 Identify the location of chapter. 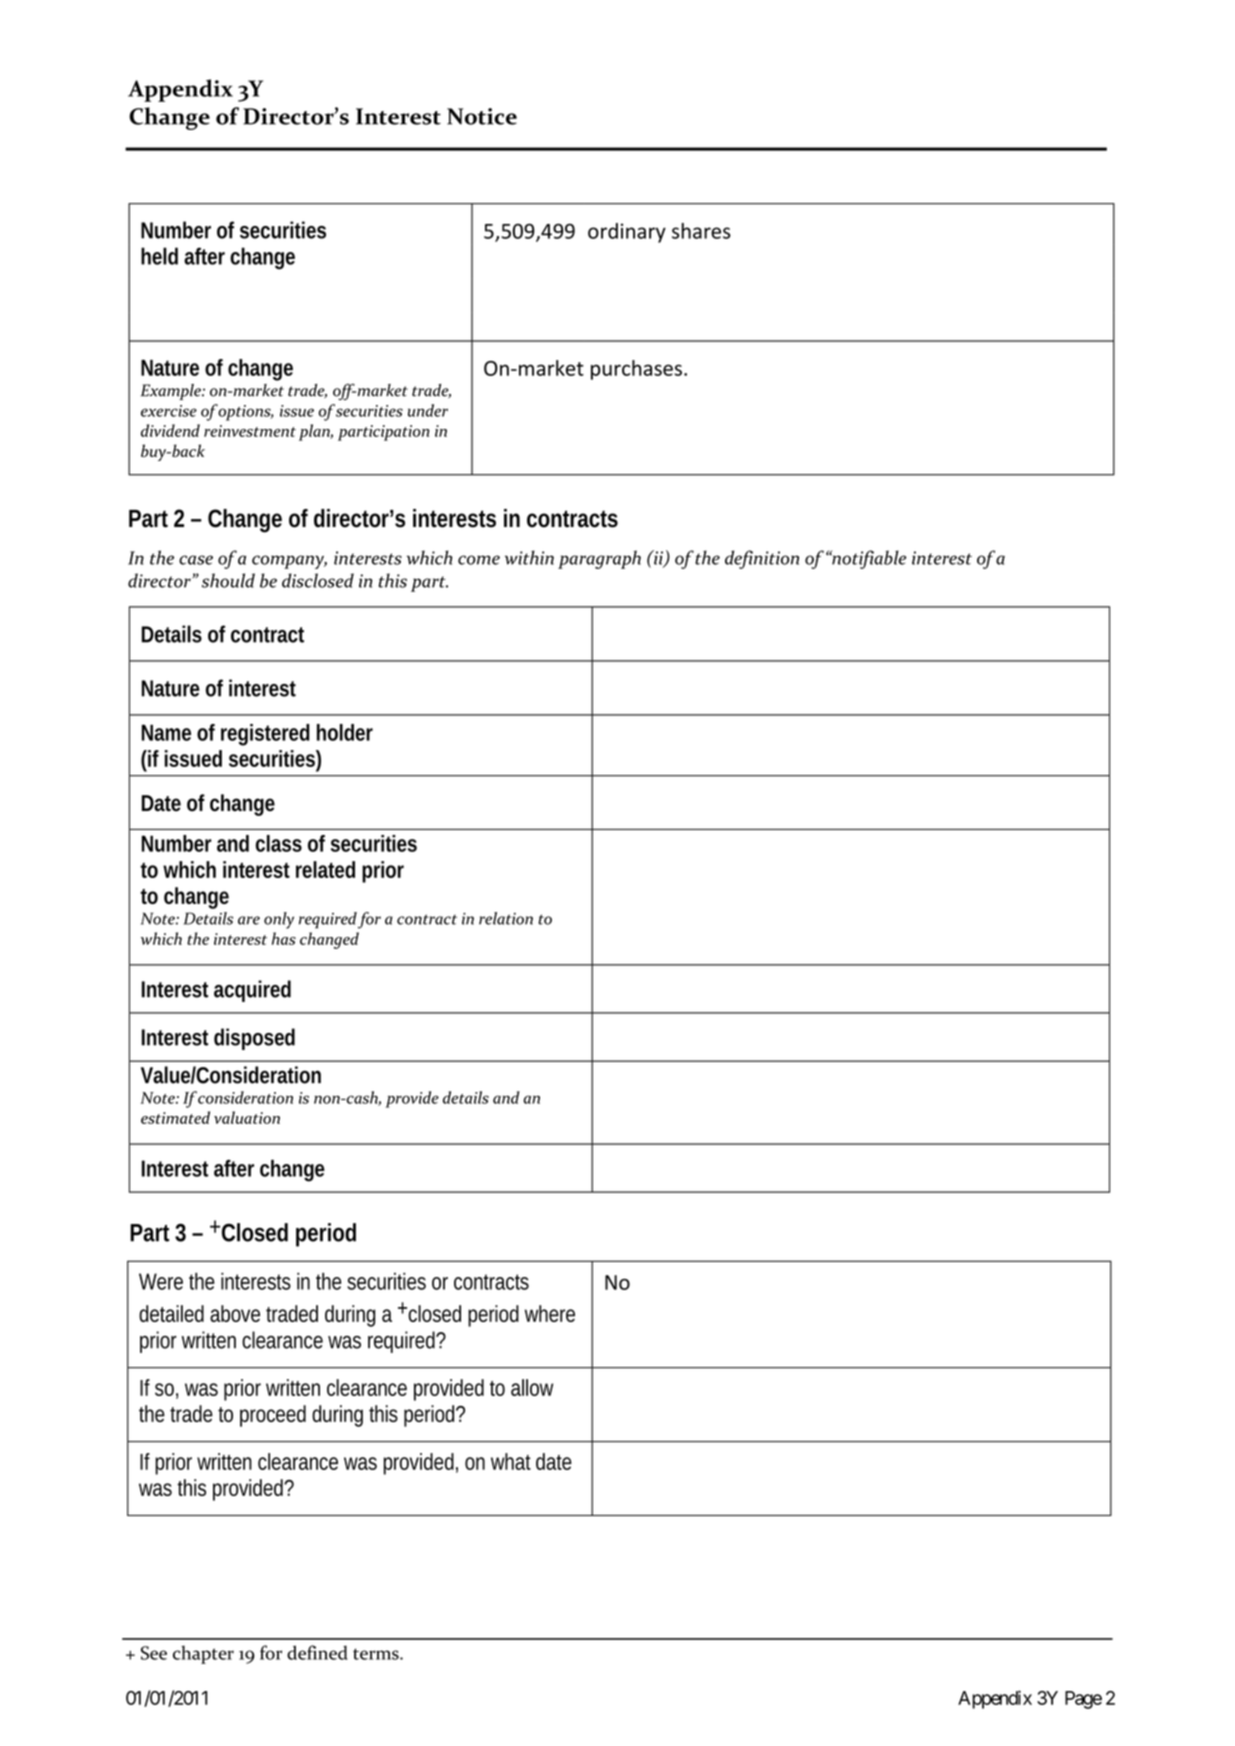
(203, 1654).
